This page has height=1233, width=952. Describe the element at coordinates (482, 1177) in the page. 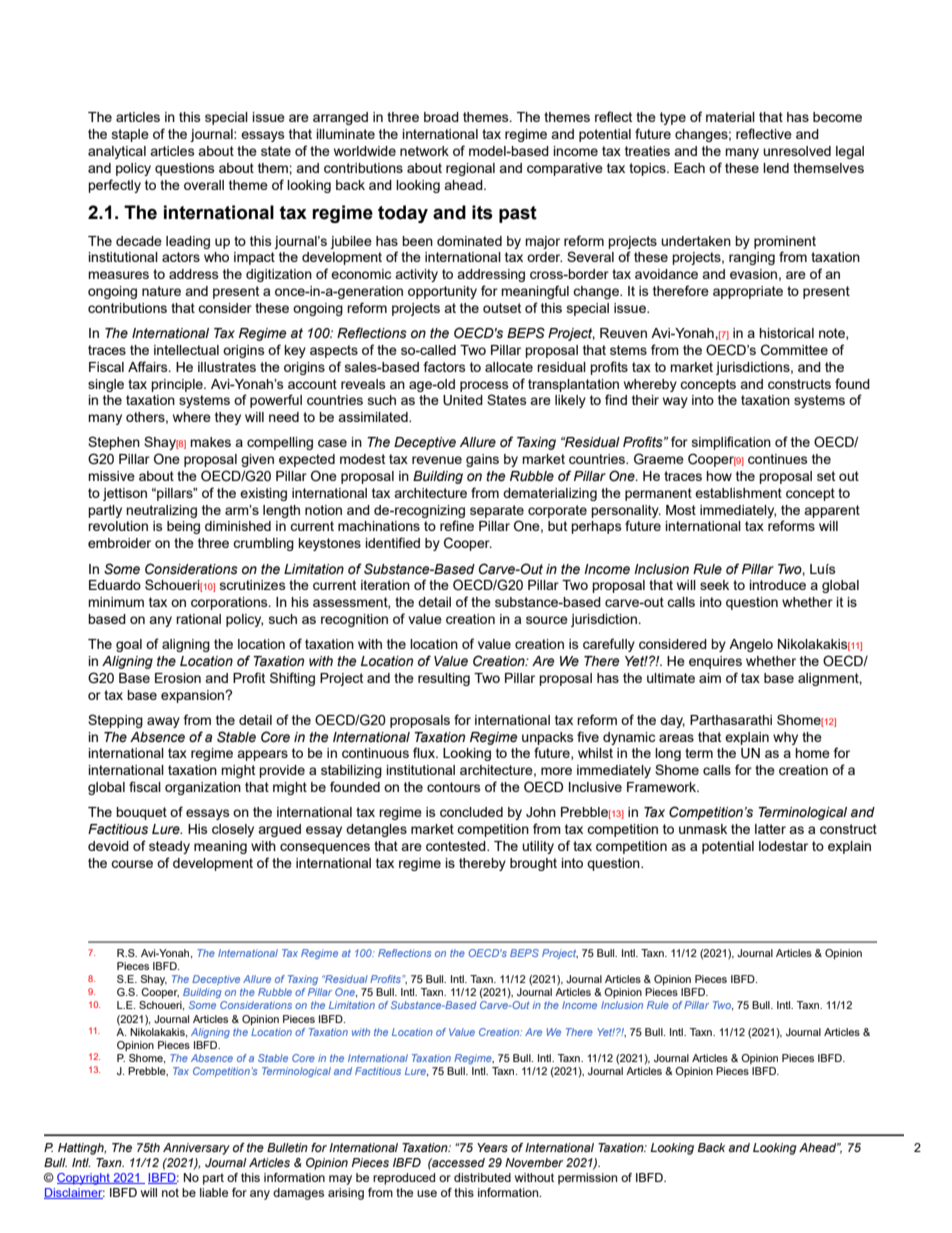

I see `distributed` at that location.
